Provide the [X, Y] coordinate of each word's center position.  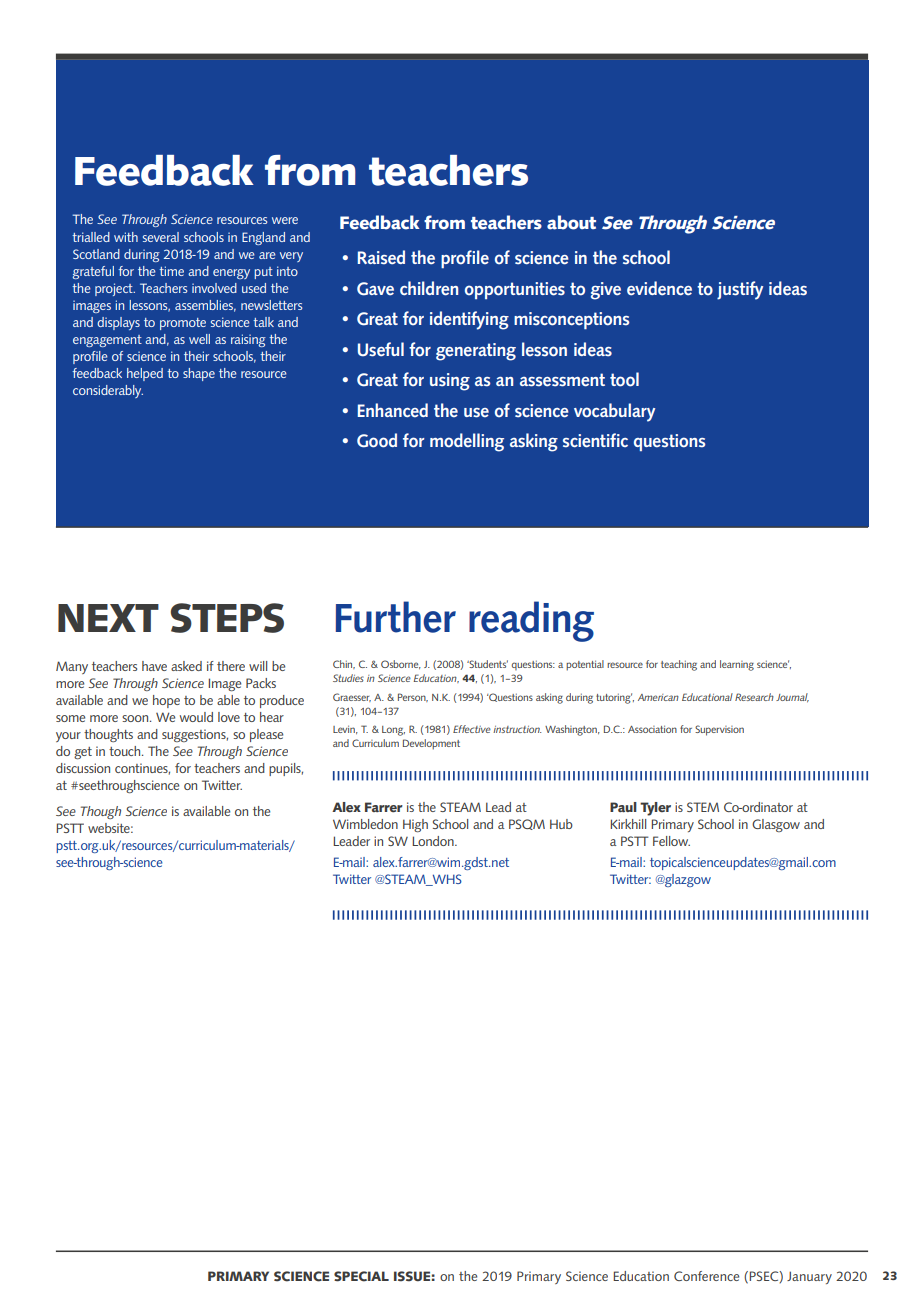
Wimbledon [365, 824]
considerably [108, 391]
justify [740, 290]
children [429, 288]
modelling [467, 442]
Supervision [719, 730]
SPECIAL [361, 1276]
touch [126, 751]
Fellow [671, 841]
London [434, 841]
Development [431, 744]
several [161, 237]
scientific [595, 440]
